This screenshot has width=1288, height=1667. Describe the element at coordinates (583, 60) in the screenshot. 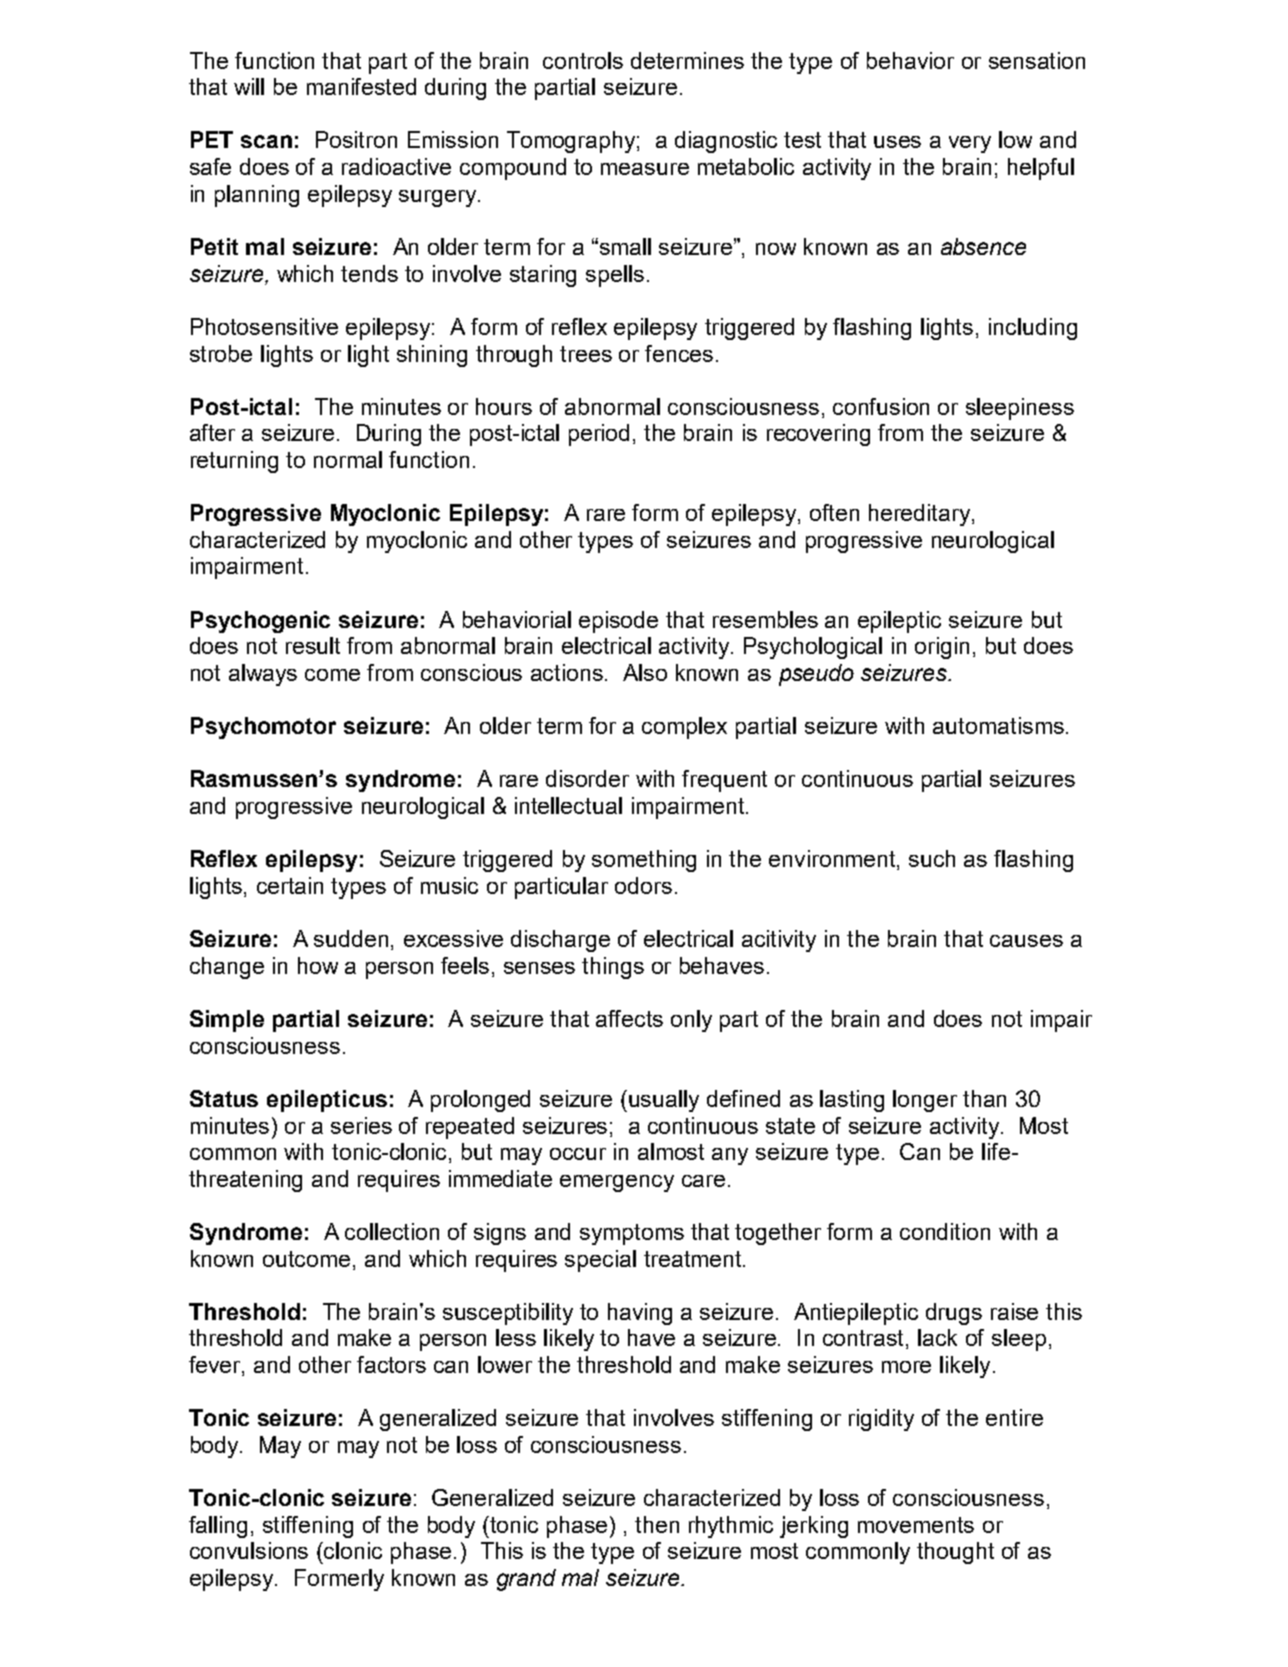

I see `controls` at that location.
